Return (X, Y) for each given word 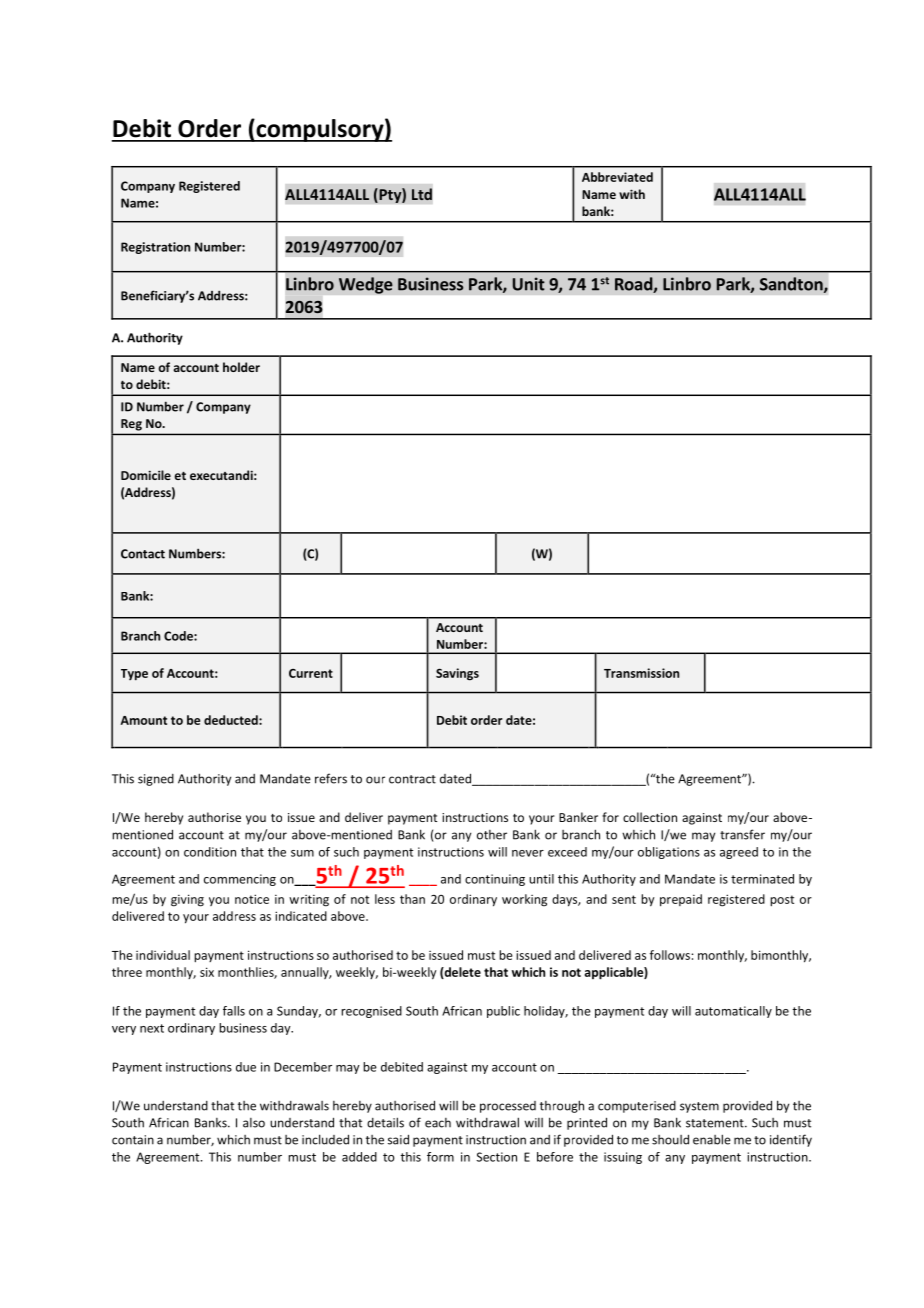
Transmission (641, 673)
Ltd (422, 194)
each (438, 1123)
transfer (742, 834)
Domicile (146, 475)
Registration (155, 248)
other (492, 835)
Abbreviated (617, 177)
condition (210, 852)
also (254, 1123)
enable (712, 1139)
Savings (457, 674)
